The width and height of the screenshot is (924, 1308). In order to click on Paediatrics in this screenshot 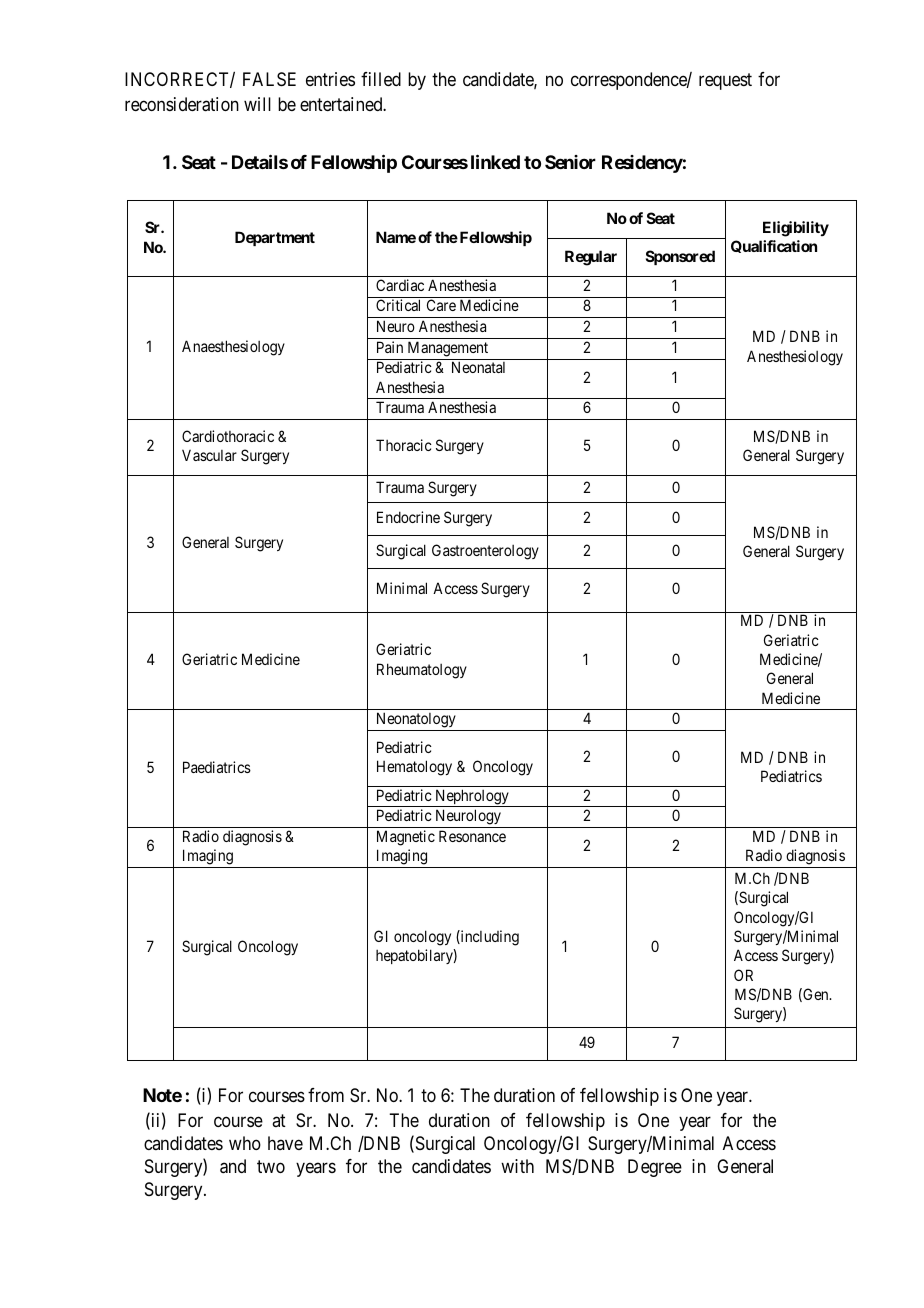, I will do `click(217, 767)`.
